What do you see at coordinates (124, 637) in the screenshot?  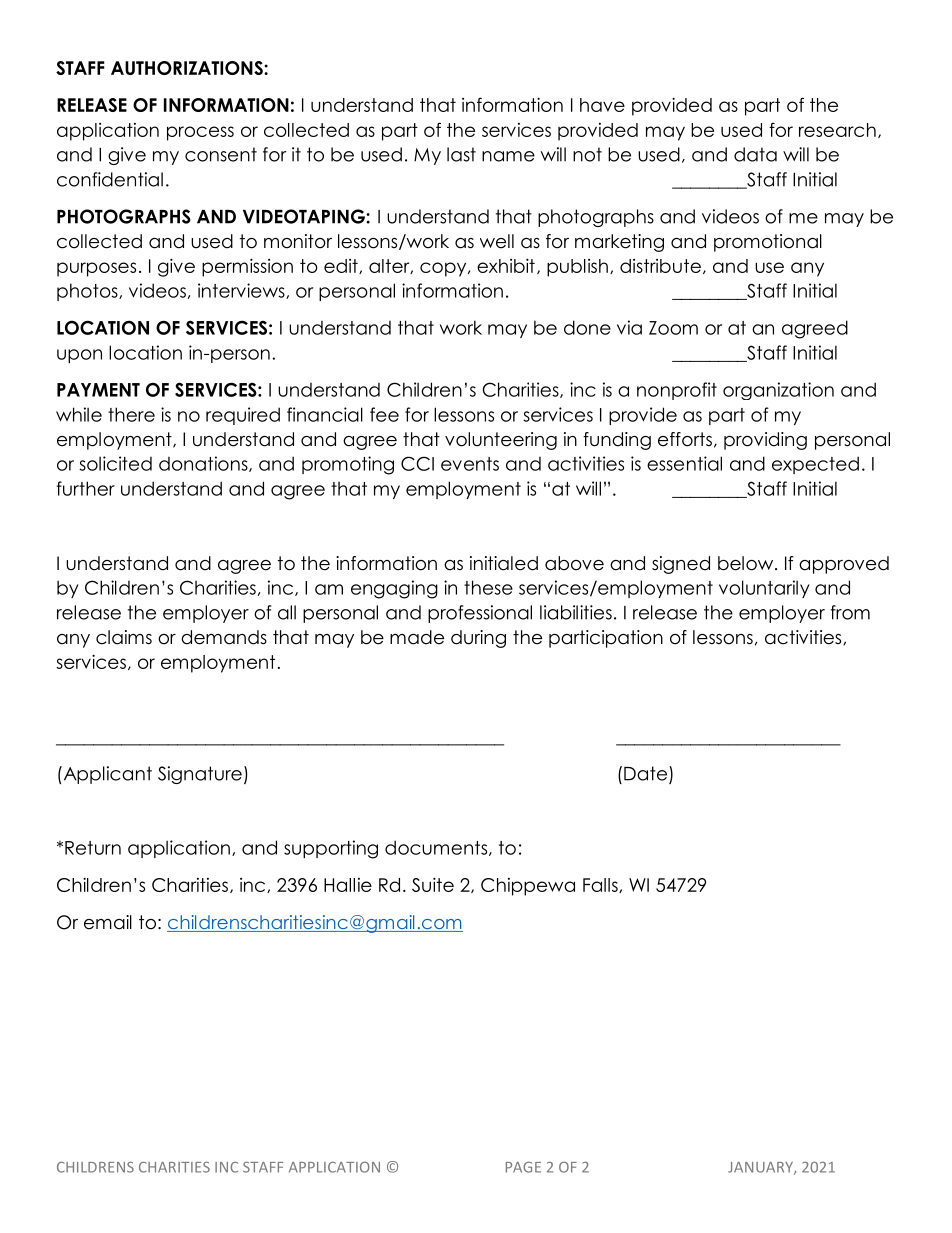 I see `claims` at bounding box center [124, 637].
